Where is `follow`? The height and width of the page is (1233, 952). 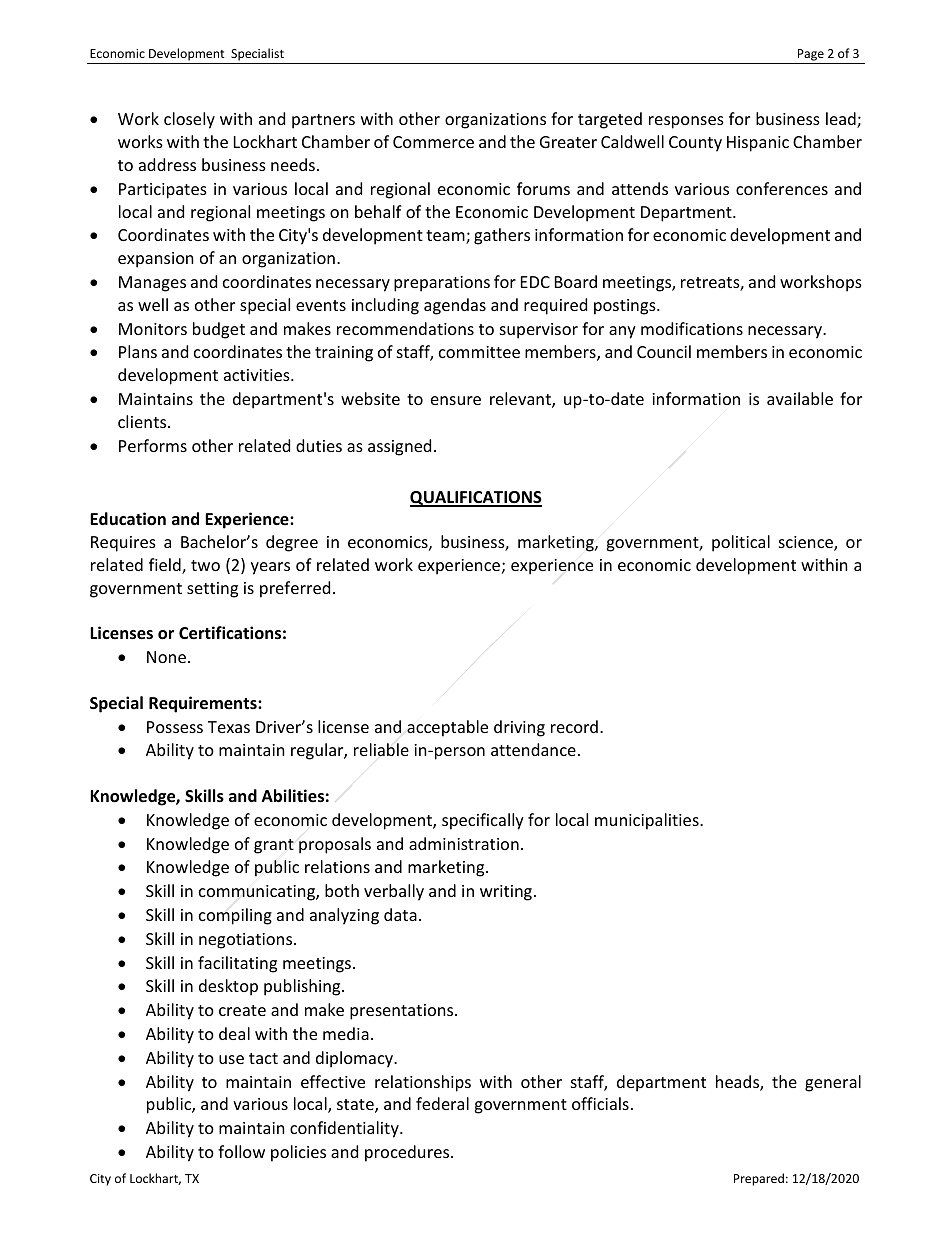 follow is located at coordinates (241, 1151).
